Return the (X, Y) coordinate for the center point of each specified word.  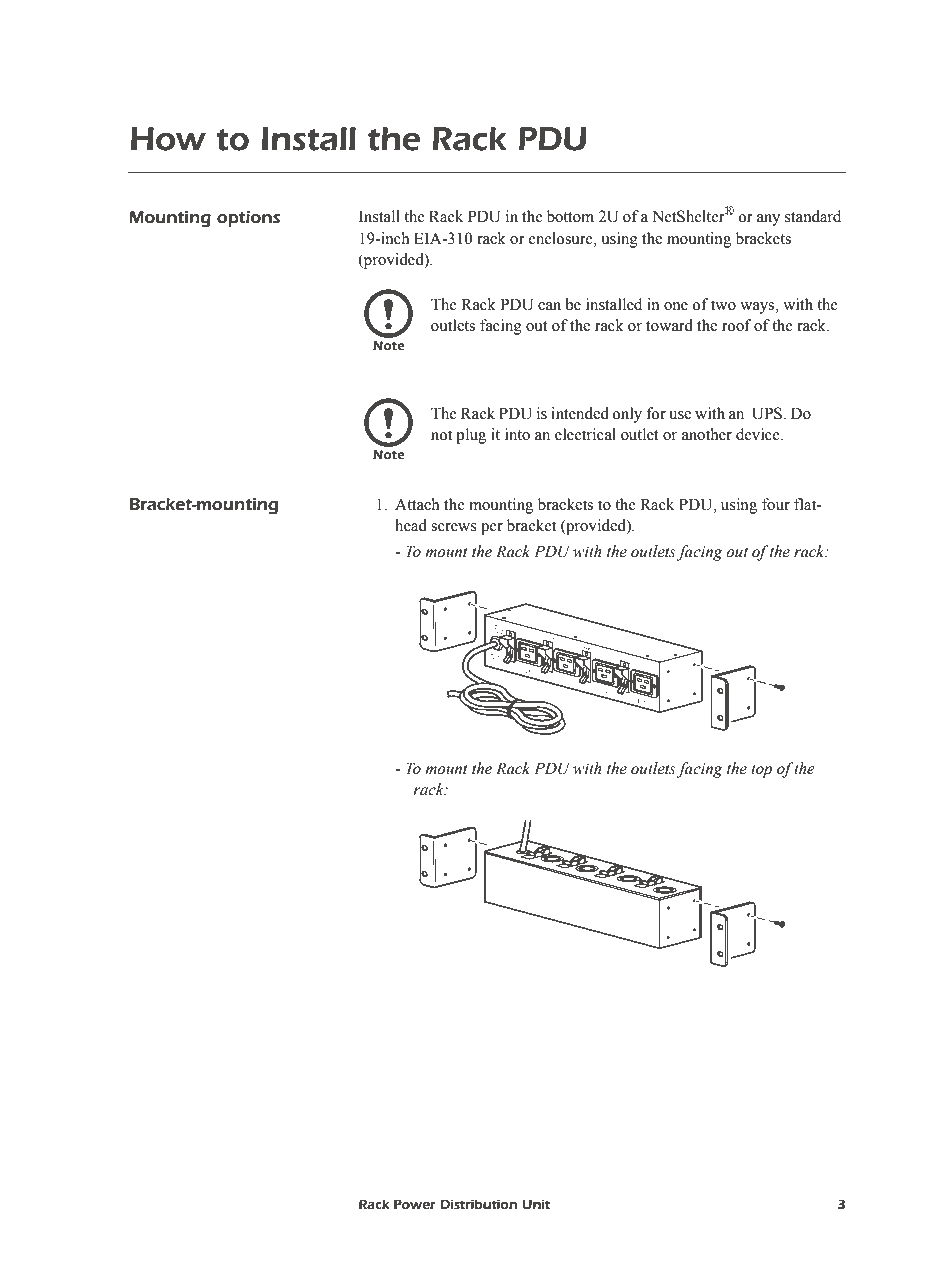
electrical (585, 434)
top (761, 771)
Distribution (478, 1204)
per (492, 529)
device (759, 434)
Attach (417, 504)
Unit (536, 1204)
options (248, 219)
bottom (570, 216)
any (768, 220)
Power (415, 1204)
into (517, 434)
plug (471, 436)
